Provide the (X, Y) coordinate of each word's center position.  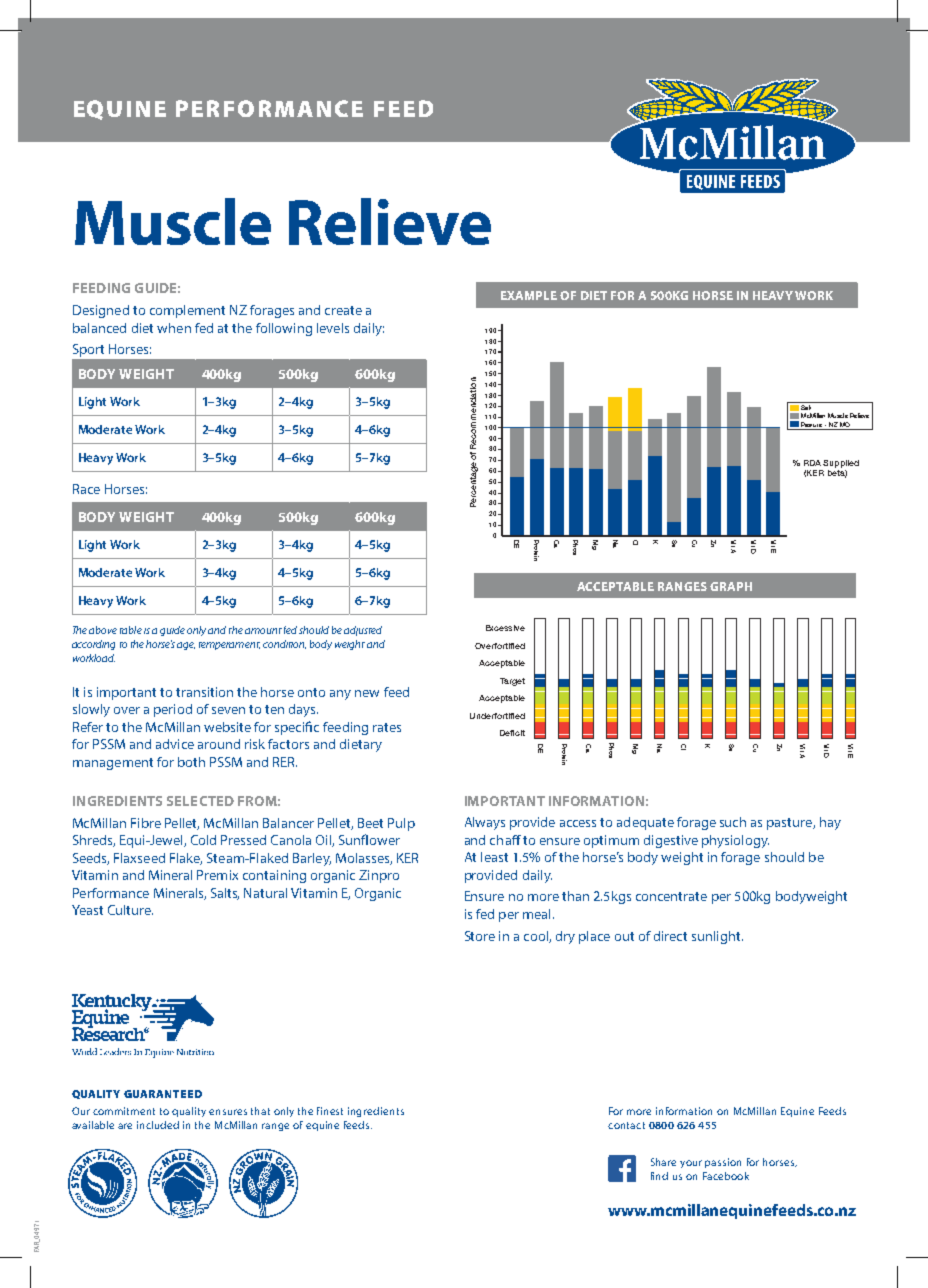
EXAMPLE (529, 295)
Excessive (505, 628)
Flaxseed (139, 858)
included (158, 1125)
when (174, 328)
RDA (812, 463)
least (494, 857)
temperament (229, 646)
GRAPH (731, 586)
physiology (735, 841)
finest (330, 1111)
